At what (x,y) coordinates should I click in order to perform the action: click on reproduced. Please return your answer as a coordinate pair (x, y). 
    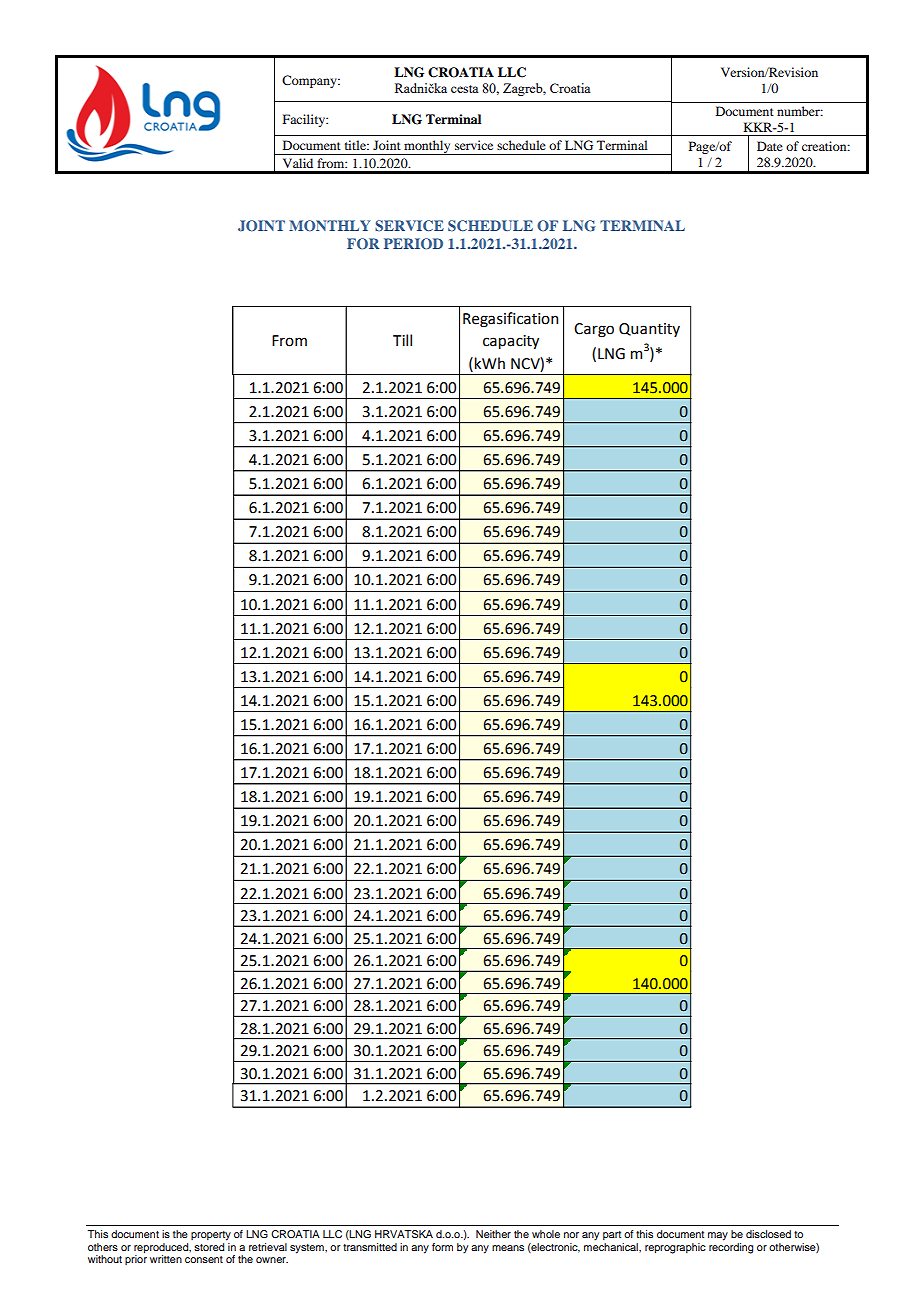
    Looking at the image, I should click on (162, 1248).
